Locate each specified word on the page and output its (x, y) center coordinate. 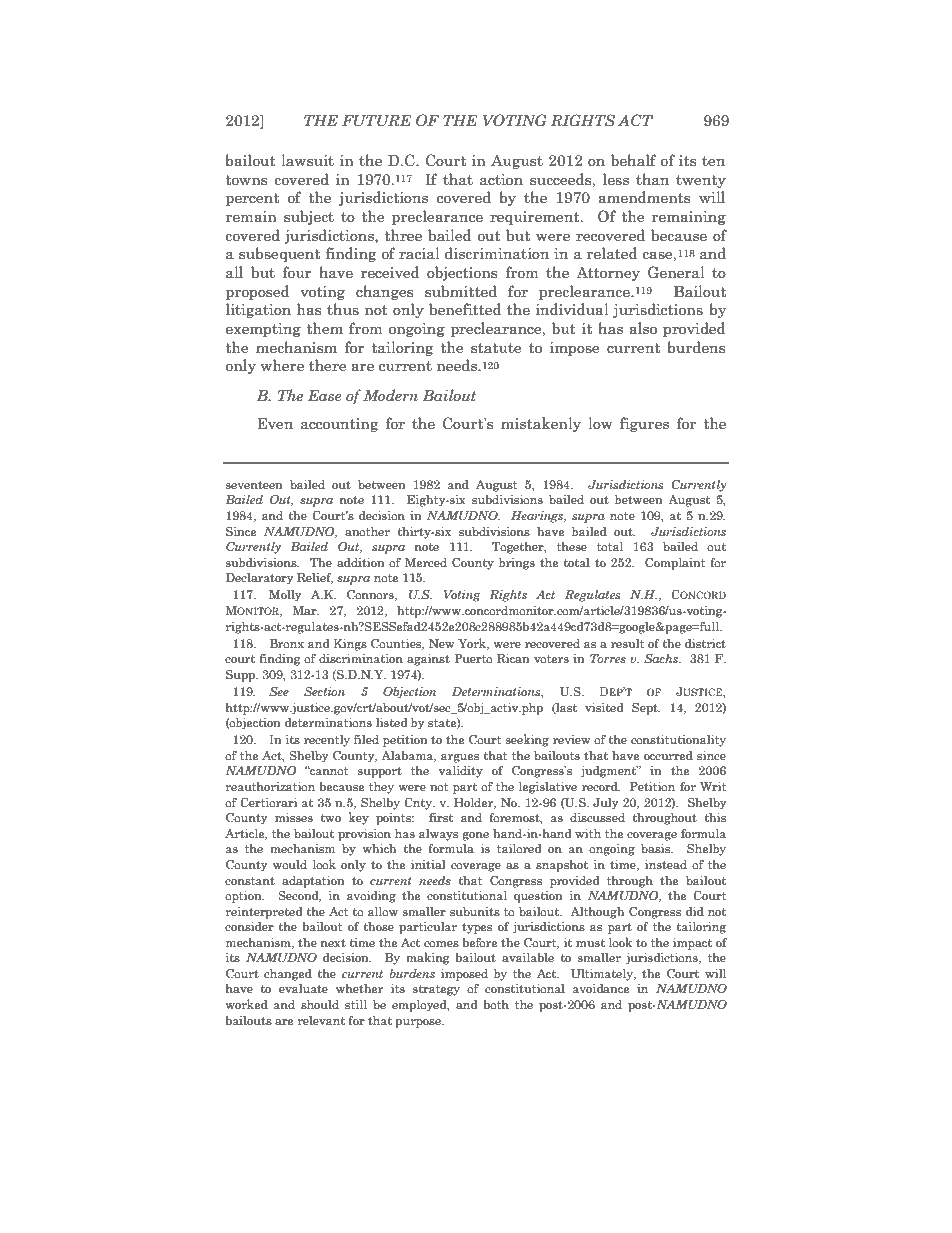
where (282, 365)
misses (294, 817)
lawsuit (307, 160)
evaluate (303, 988)
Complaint (675, 564)
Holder (475, 803)
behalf (634, 160)
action (501, 180)
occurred (668, 755)
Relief (315, 578)
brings (517, 564)
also (643, 328)
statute (496, 348)
